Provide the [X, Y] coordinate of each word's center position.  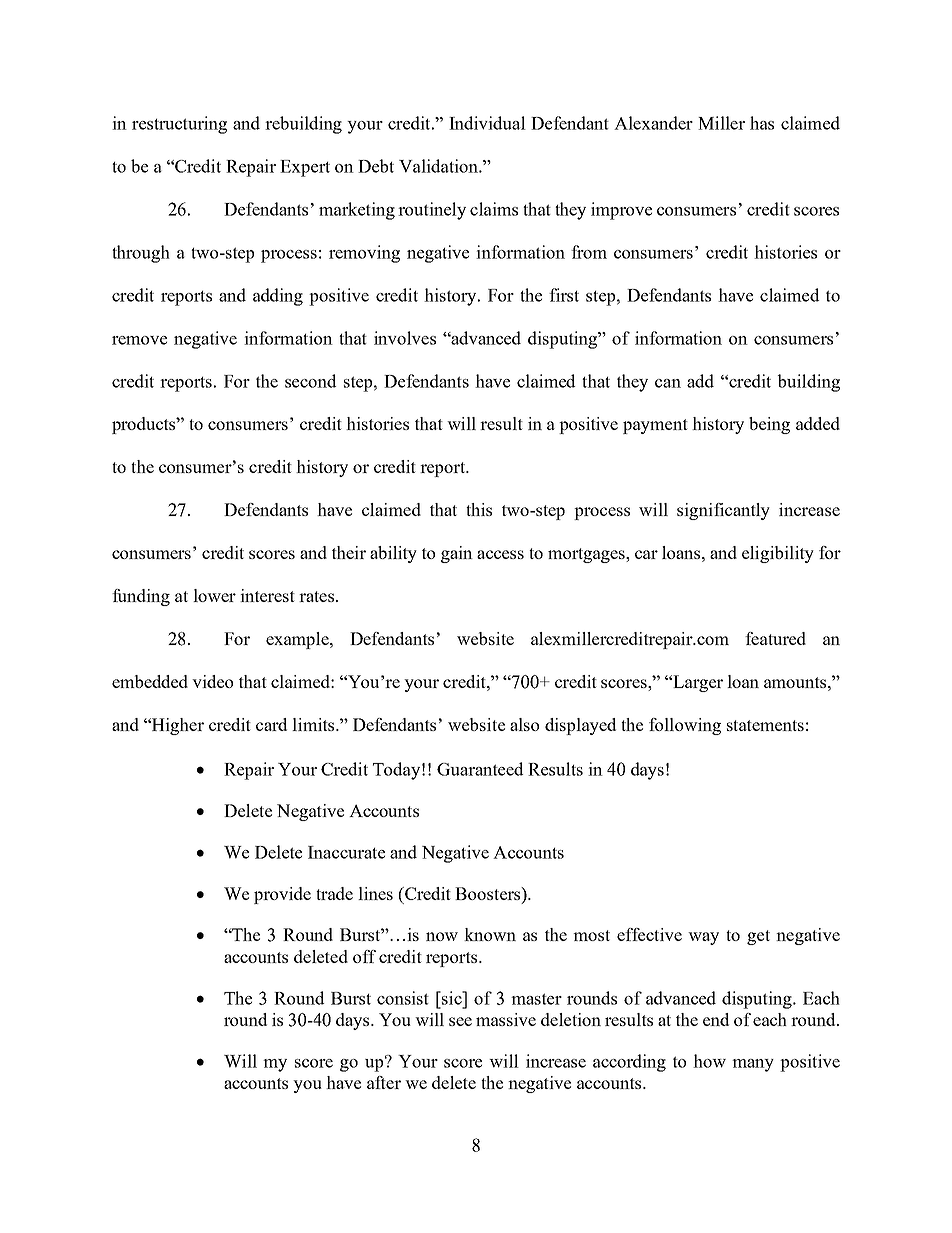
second [310, 381]
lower [214, 595]
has [762, 123]
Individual [487, 123]
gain [457, 554]
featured [775, 638]
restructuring [179, 125]
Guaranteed [480, 769]
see [460, 1021]
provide [282, 895]
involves [405, 338]
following [685, 726]
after [384, 1082]
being [769, 425]
